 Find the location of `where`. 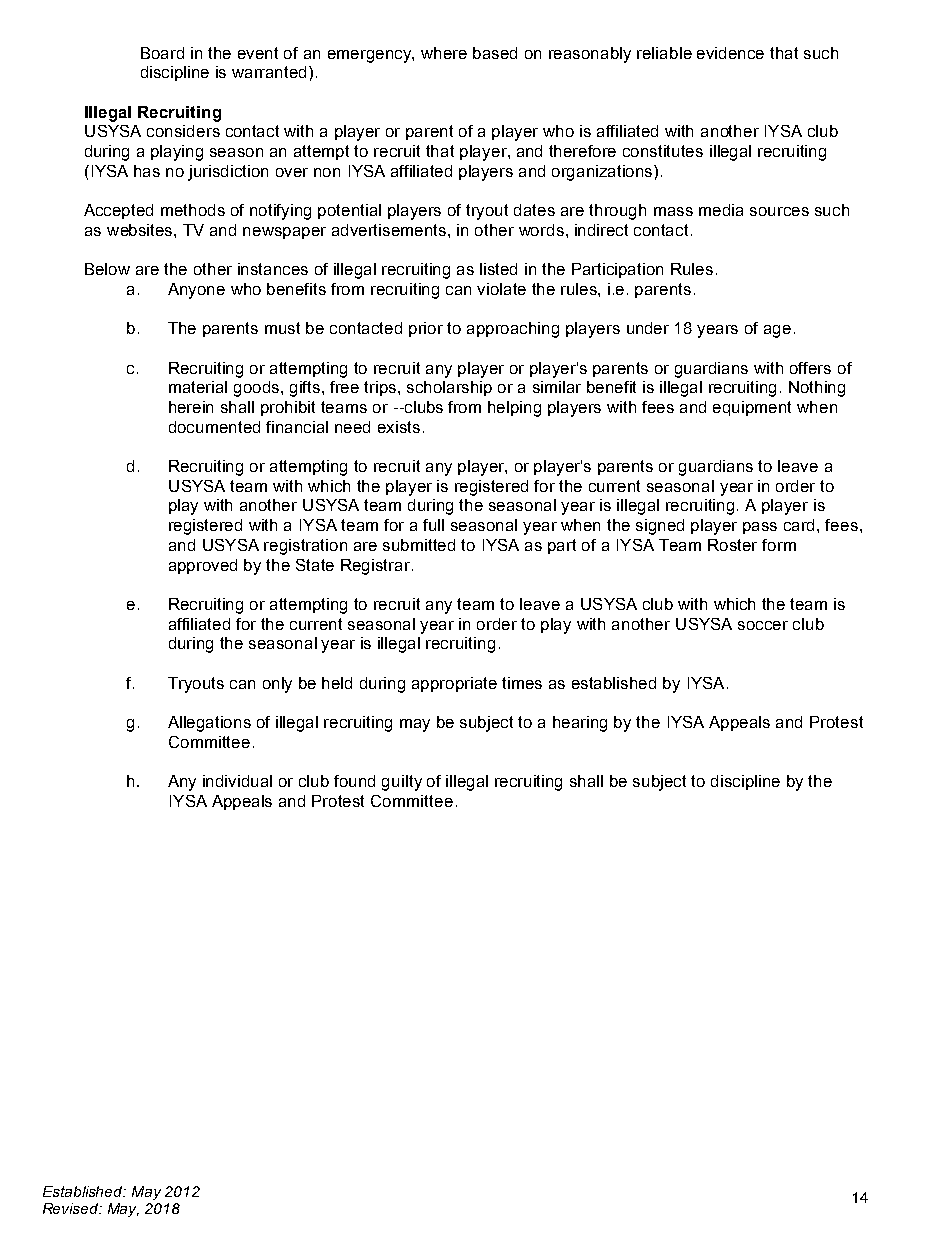

where is located at coordinates (444, 53).
